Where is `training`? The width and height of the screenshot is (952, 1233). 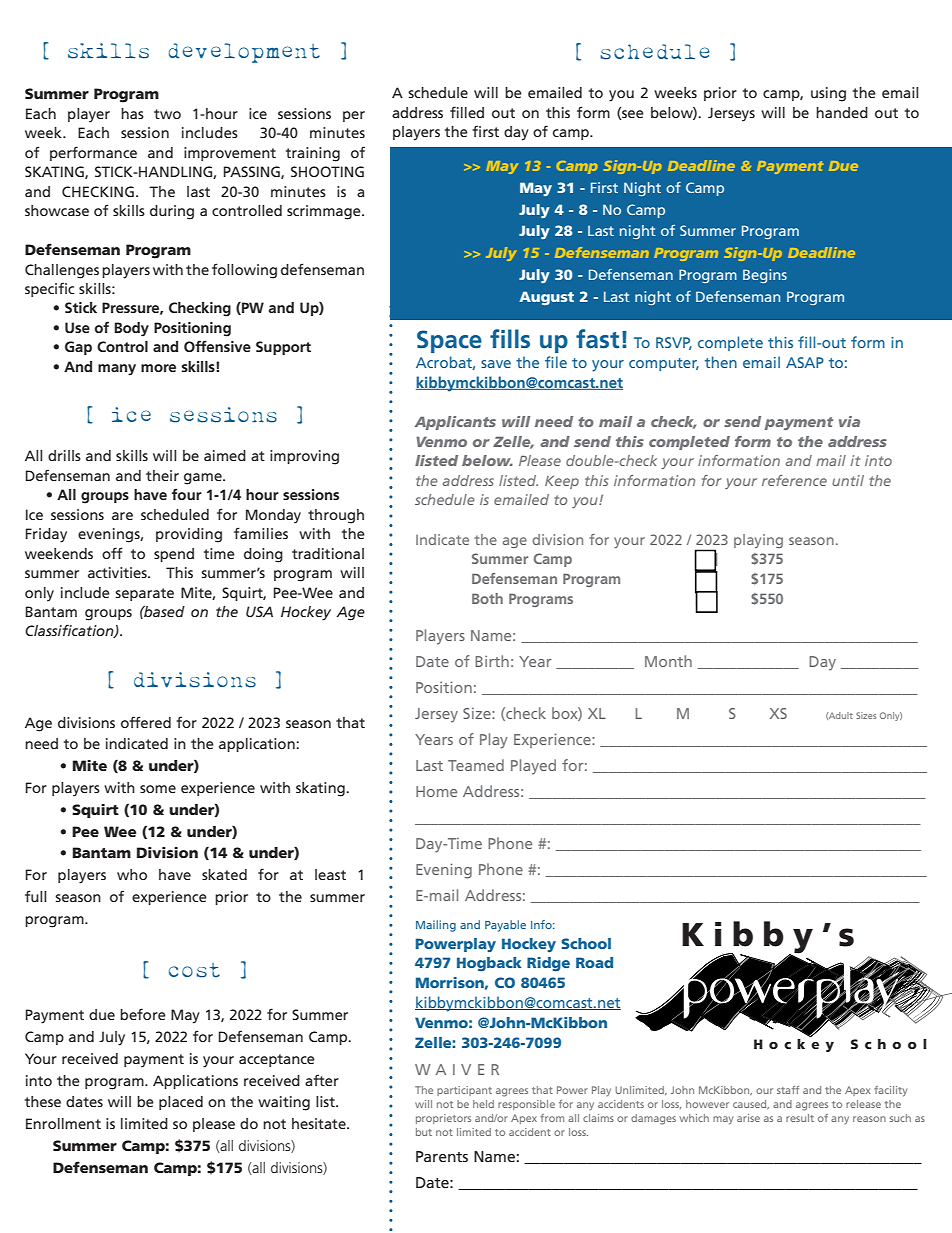 training is located at coordinates (313, 154).
